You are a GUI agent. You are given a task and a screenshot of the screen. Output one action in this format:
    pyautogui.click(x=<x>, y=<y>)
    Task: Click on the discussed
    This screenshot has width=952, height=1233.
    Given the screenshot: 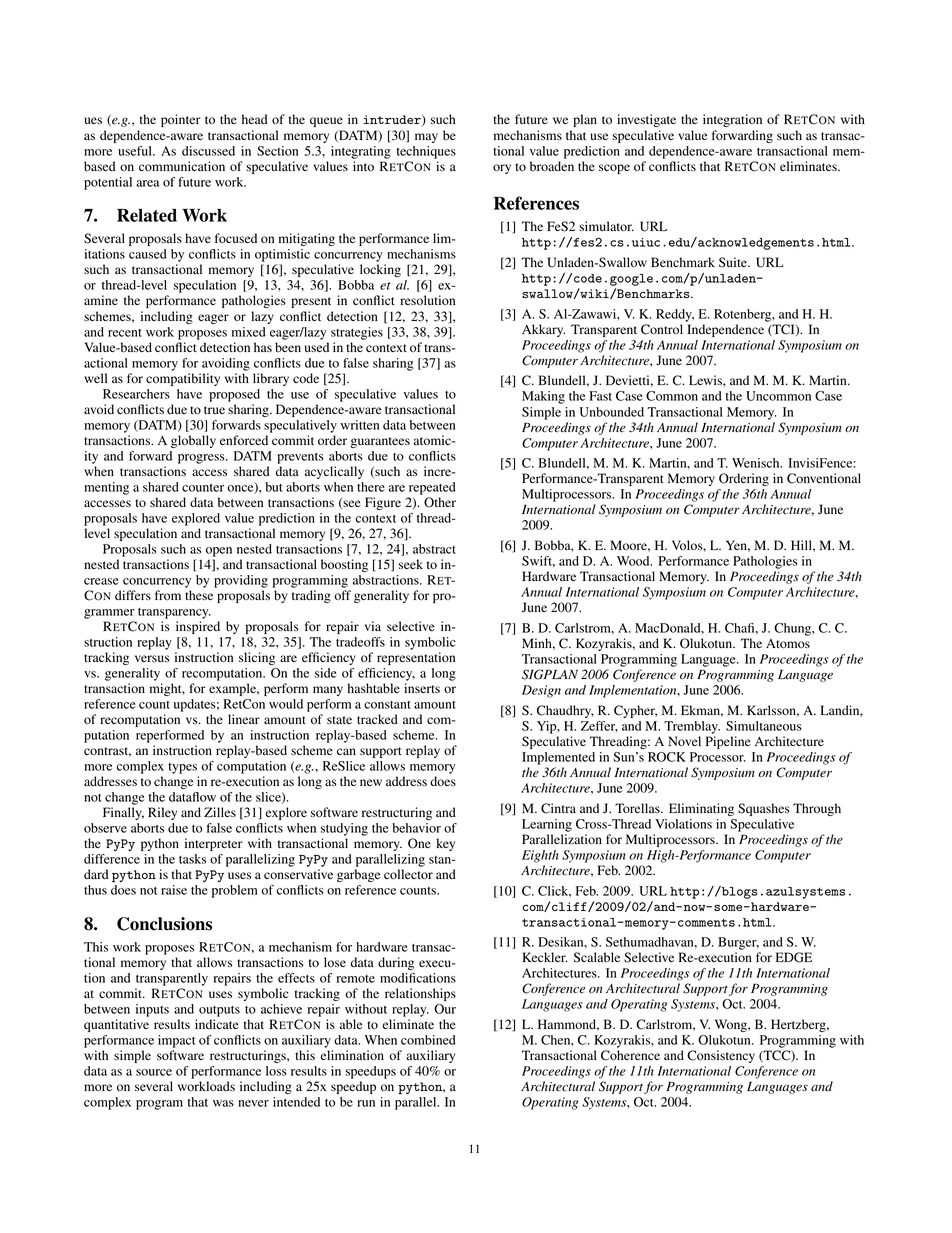 What is the action you would take?
    pyautogui.click(x=208, y=151)
